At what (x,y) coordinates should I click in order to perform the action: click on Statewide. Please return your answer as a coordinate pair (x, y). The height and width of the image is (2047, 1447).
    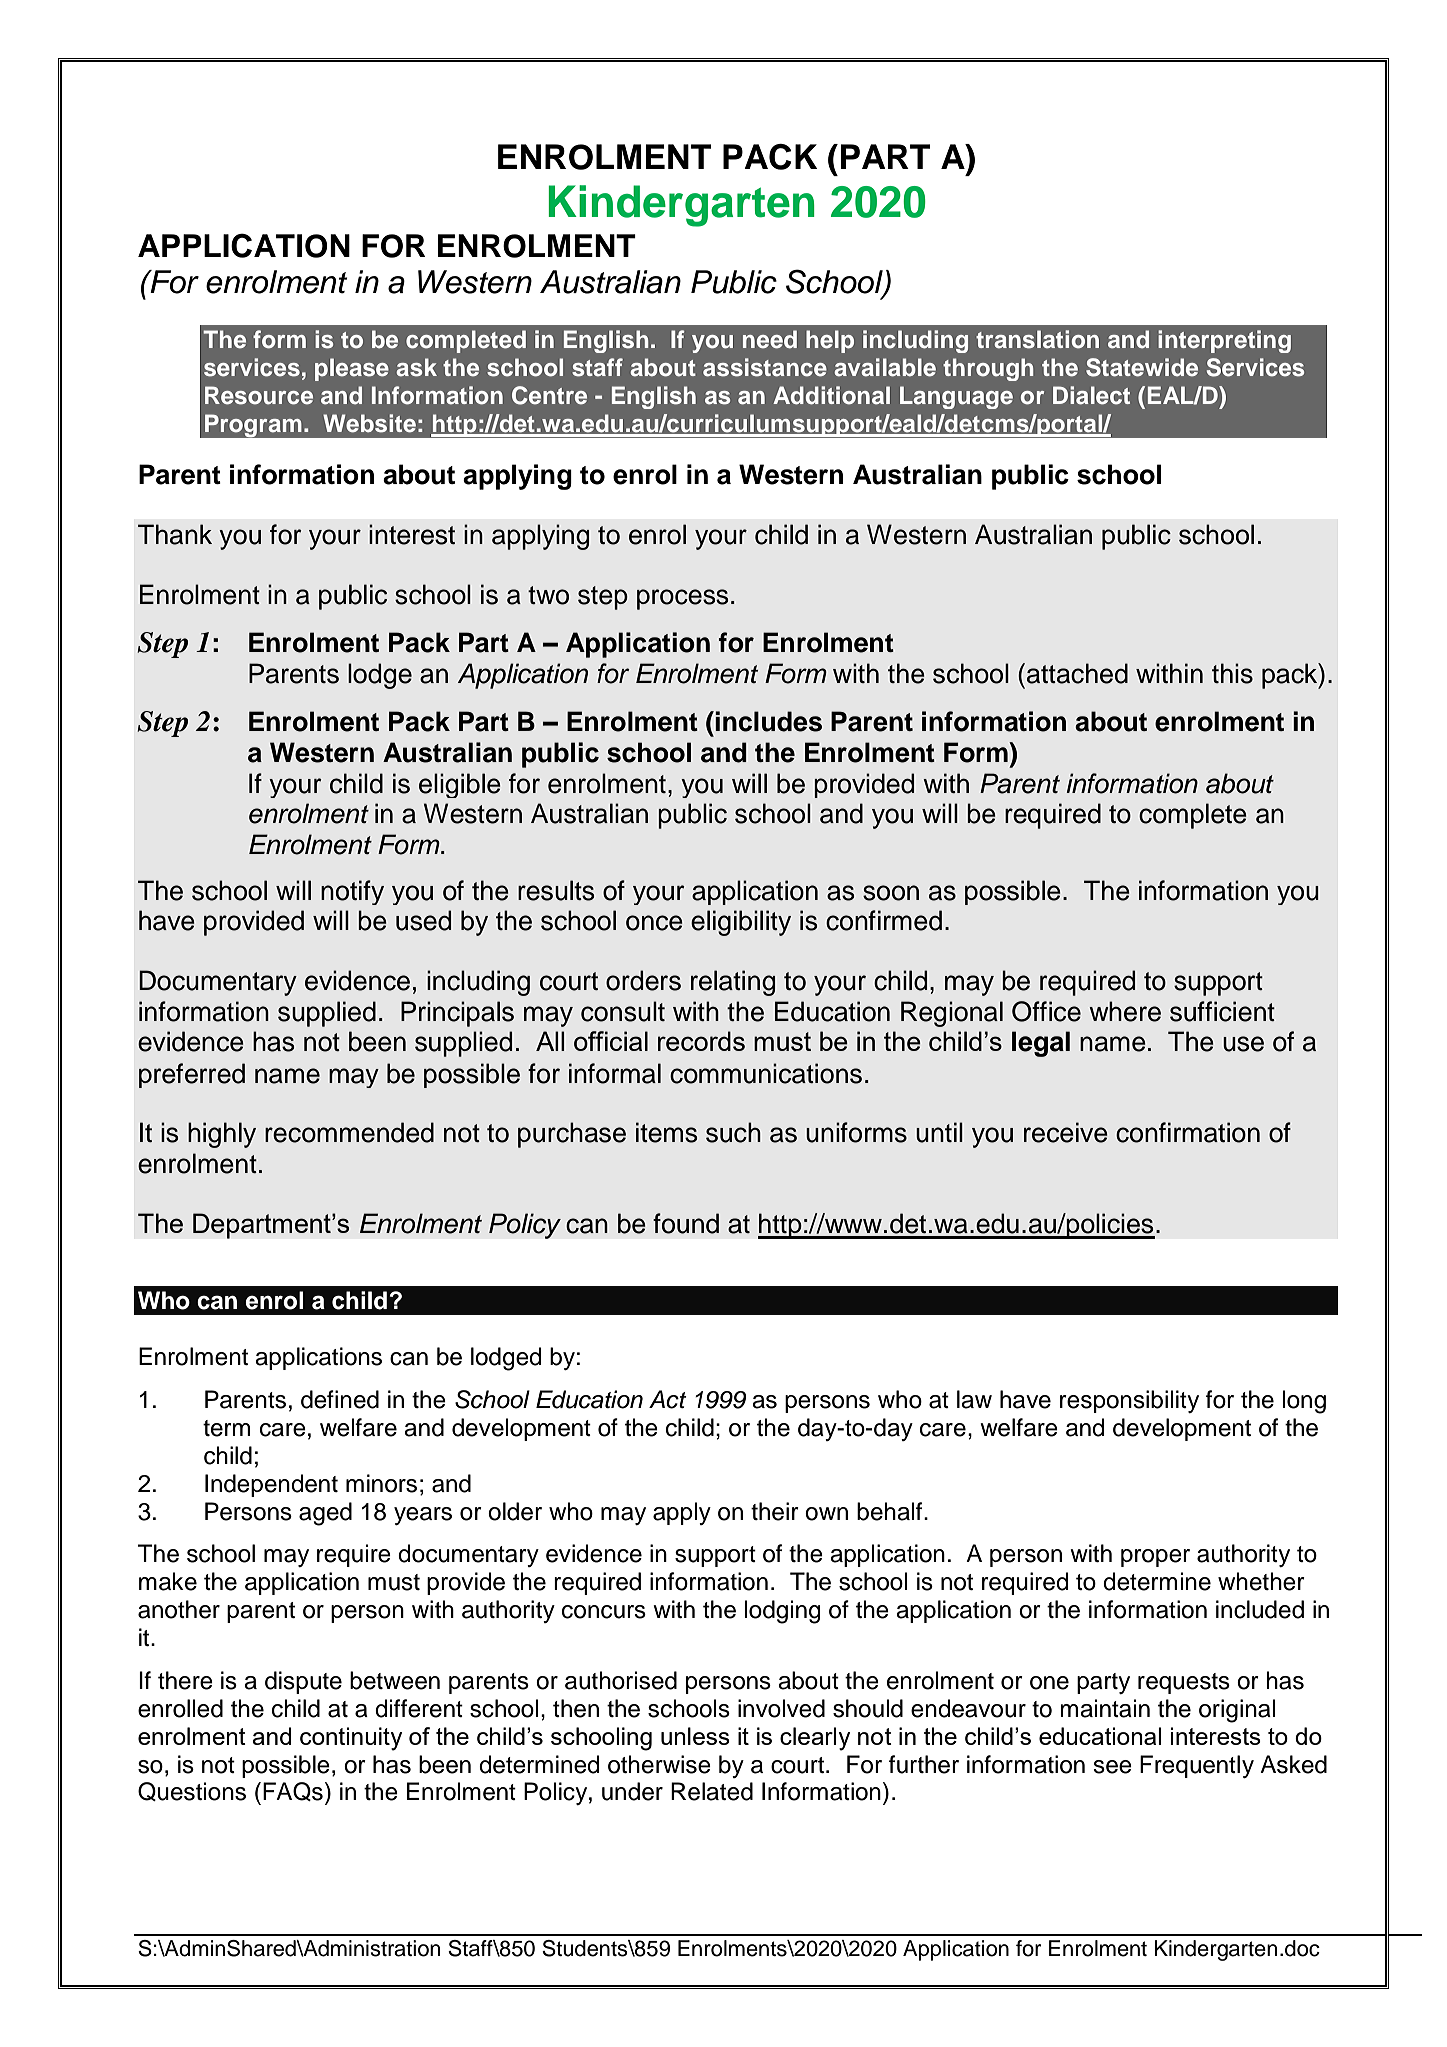
    Looking at the image, I should click on (1142, 367).
